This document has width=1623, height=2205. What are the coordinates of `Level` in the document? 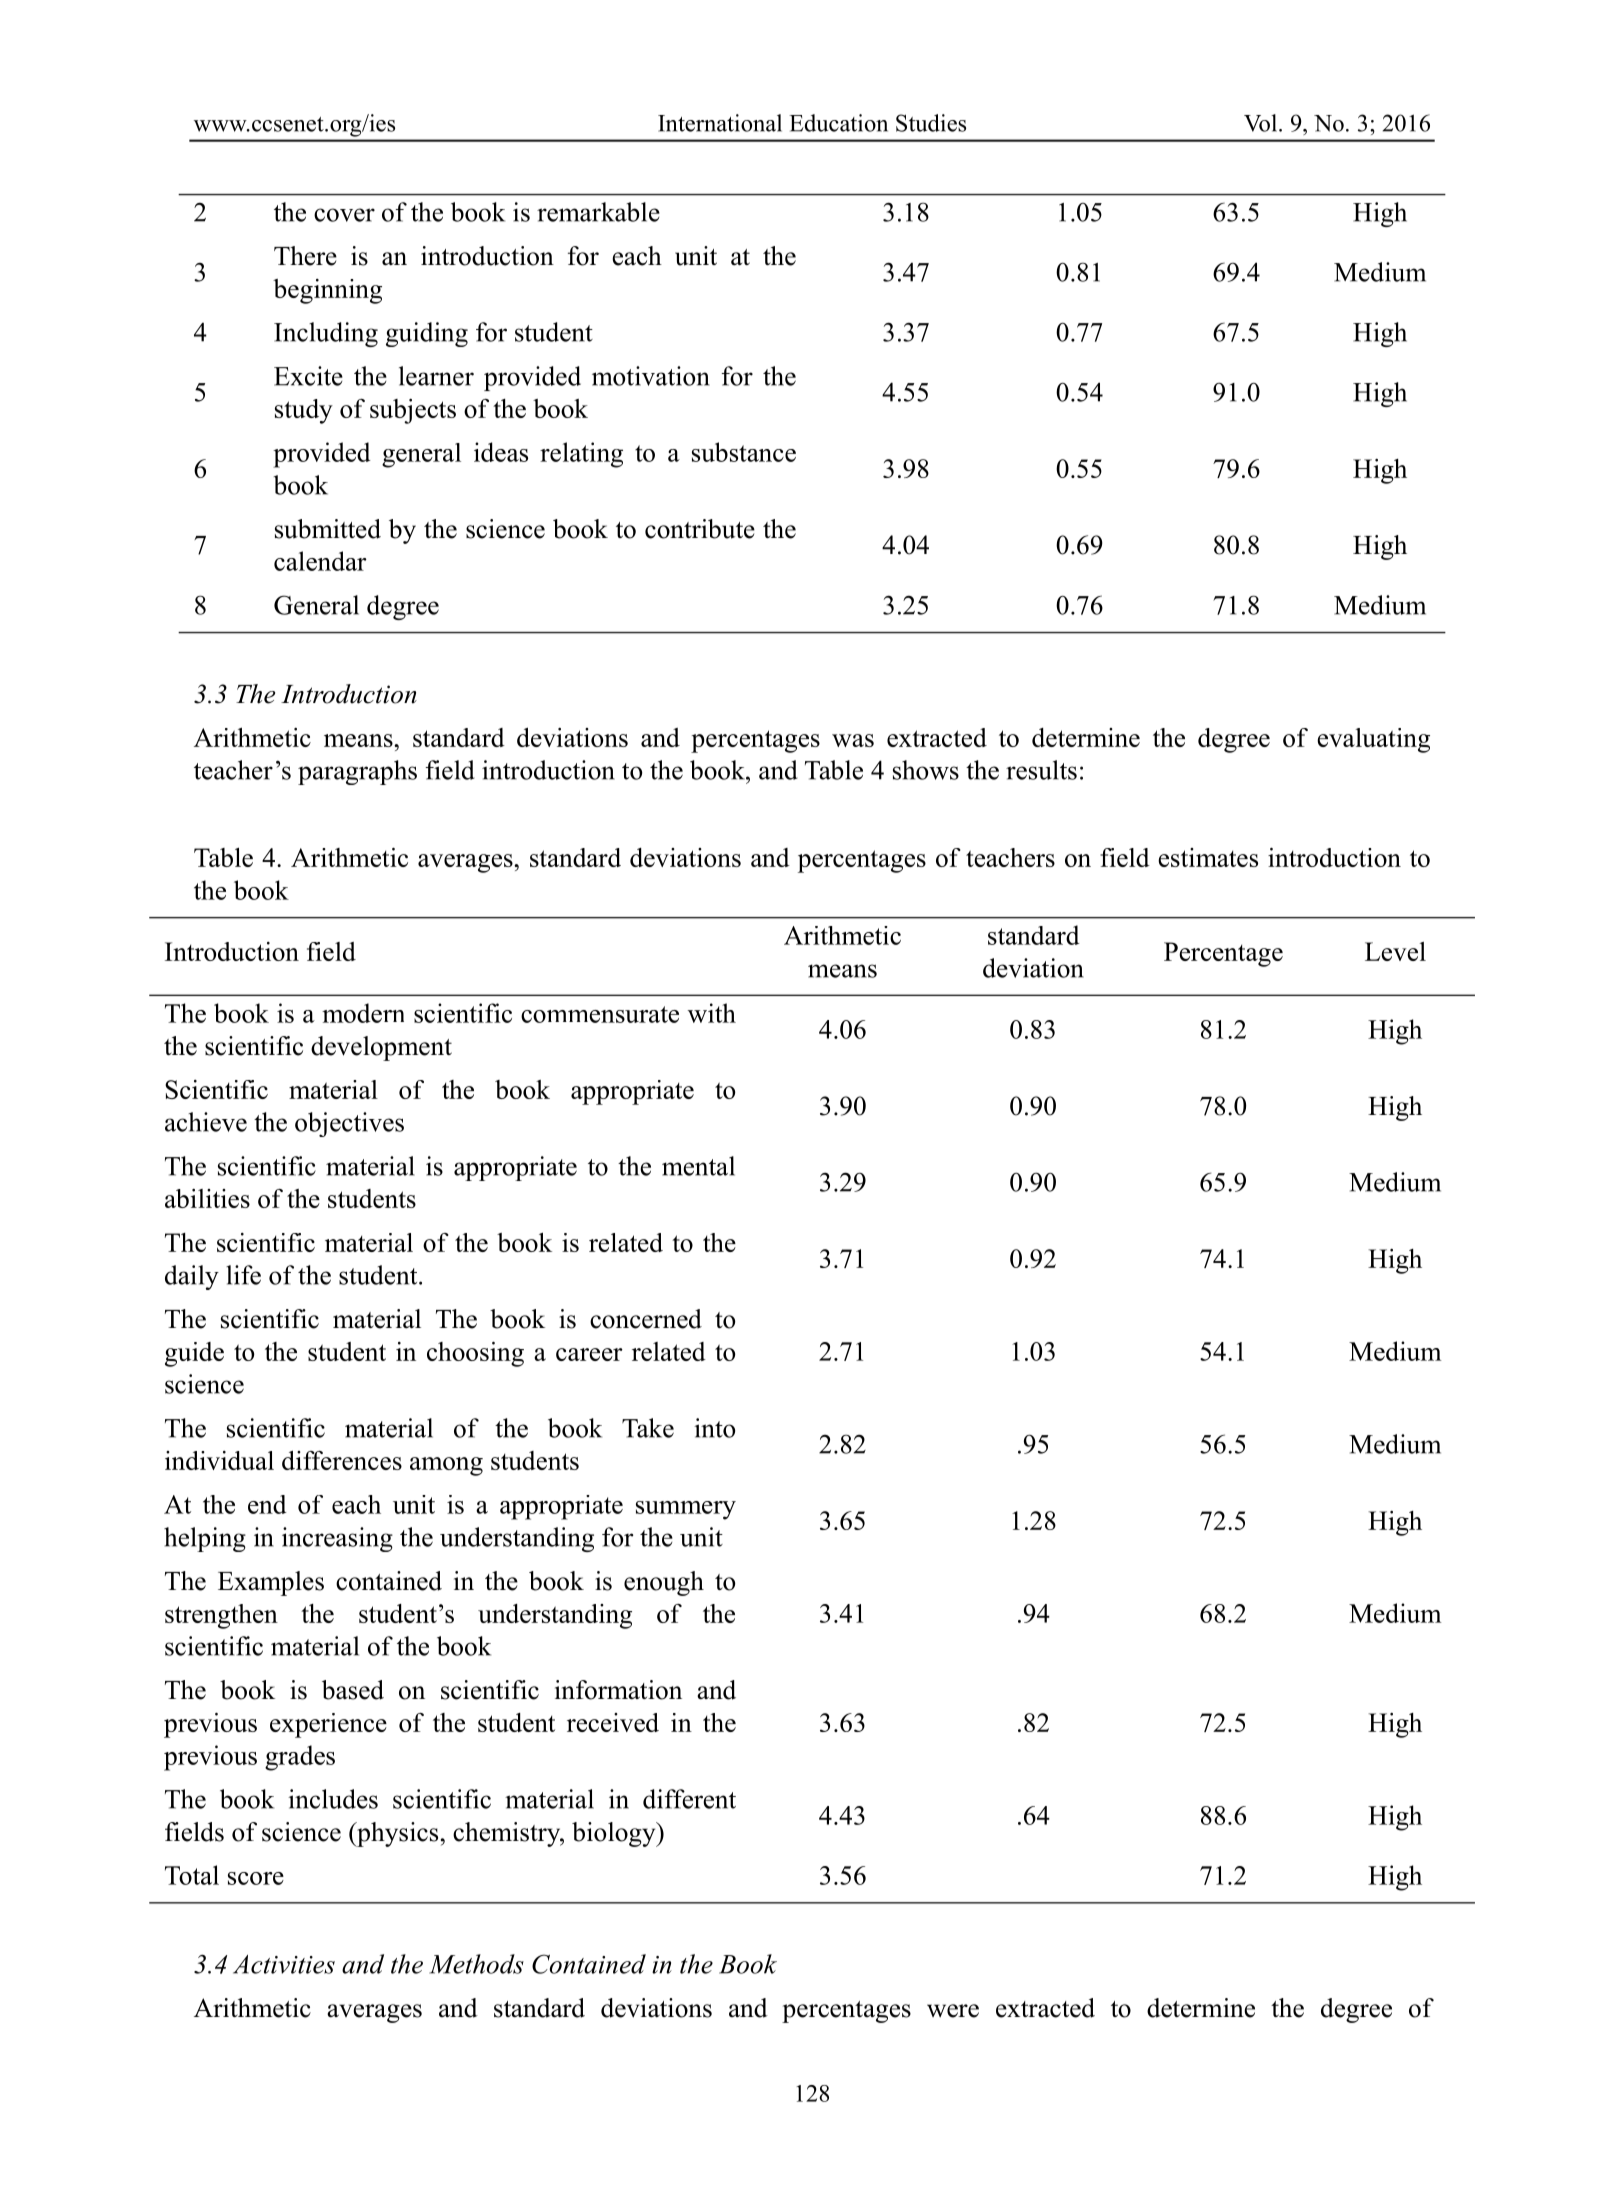 It's located at (1395, 951).
